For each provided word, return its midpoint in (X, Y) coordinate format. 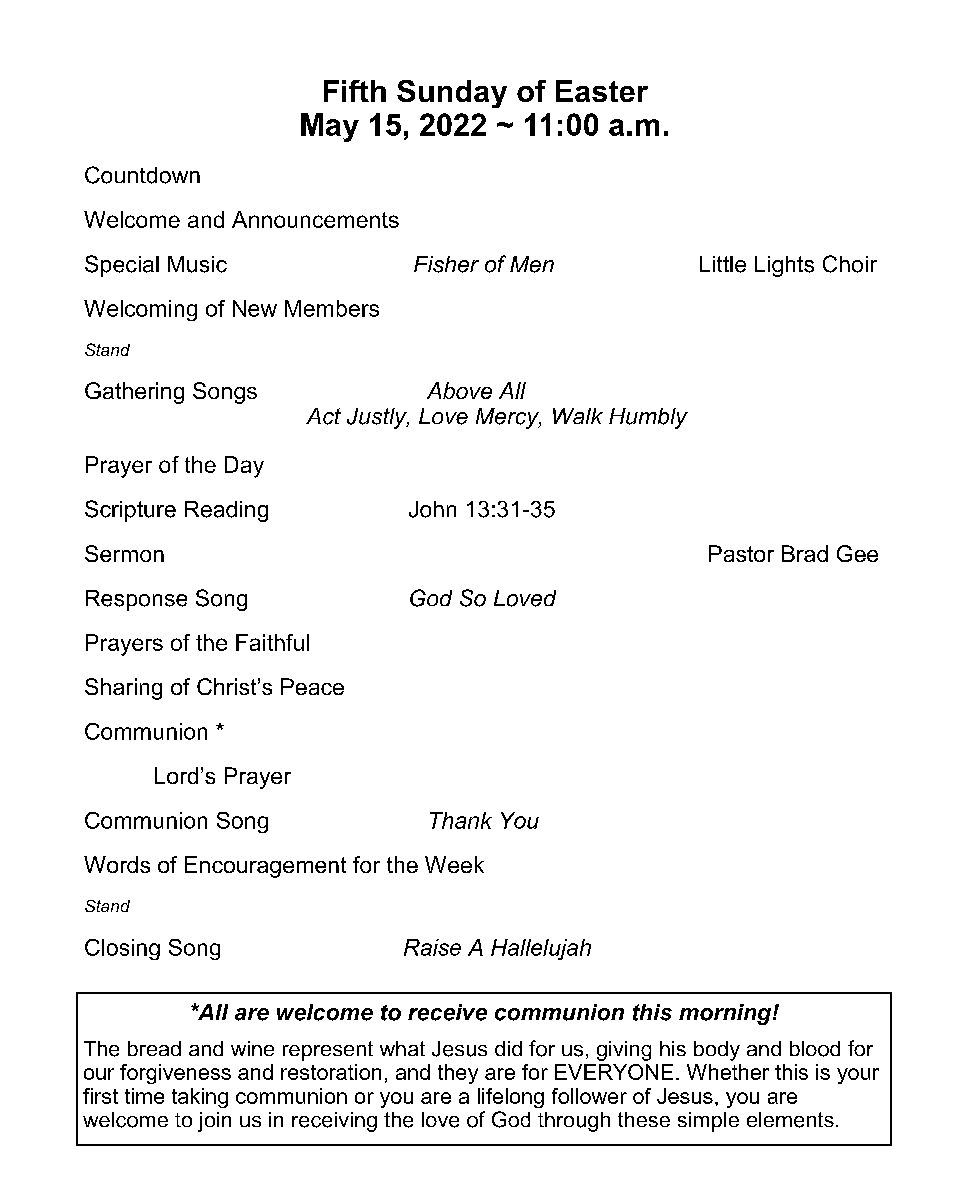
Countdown (142, 175)
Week (454, 864)
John (432, 509)
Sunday (452, 94)
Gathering (134, 393)
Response (136, 600)
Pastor (741, 553)
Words (117, 864)
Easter (602, 91)
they (458, 1074)
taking (200, 1098)
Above (459, 390)
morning (726, 1014)
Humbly (648, 418)
